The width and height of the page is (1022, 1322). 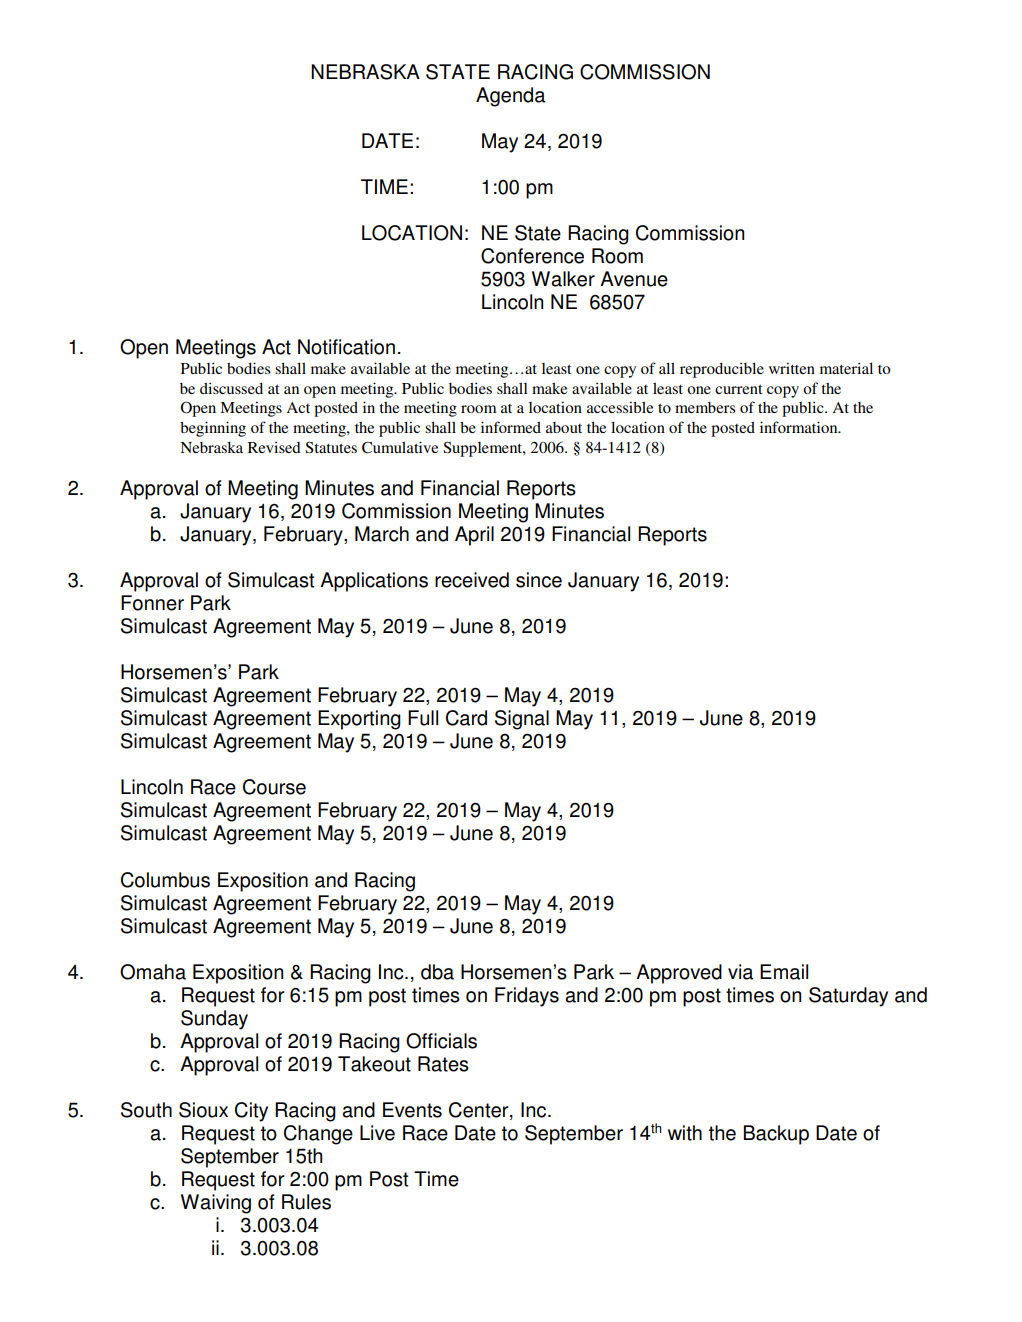 What do you see at coordinates (466, 718) in the page?
I see `Card` at bounding box center [466, 718].
